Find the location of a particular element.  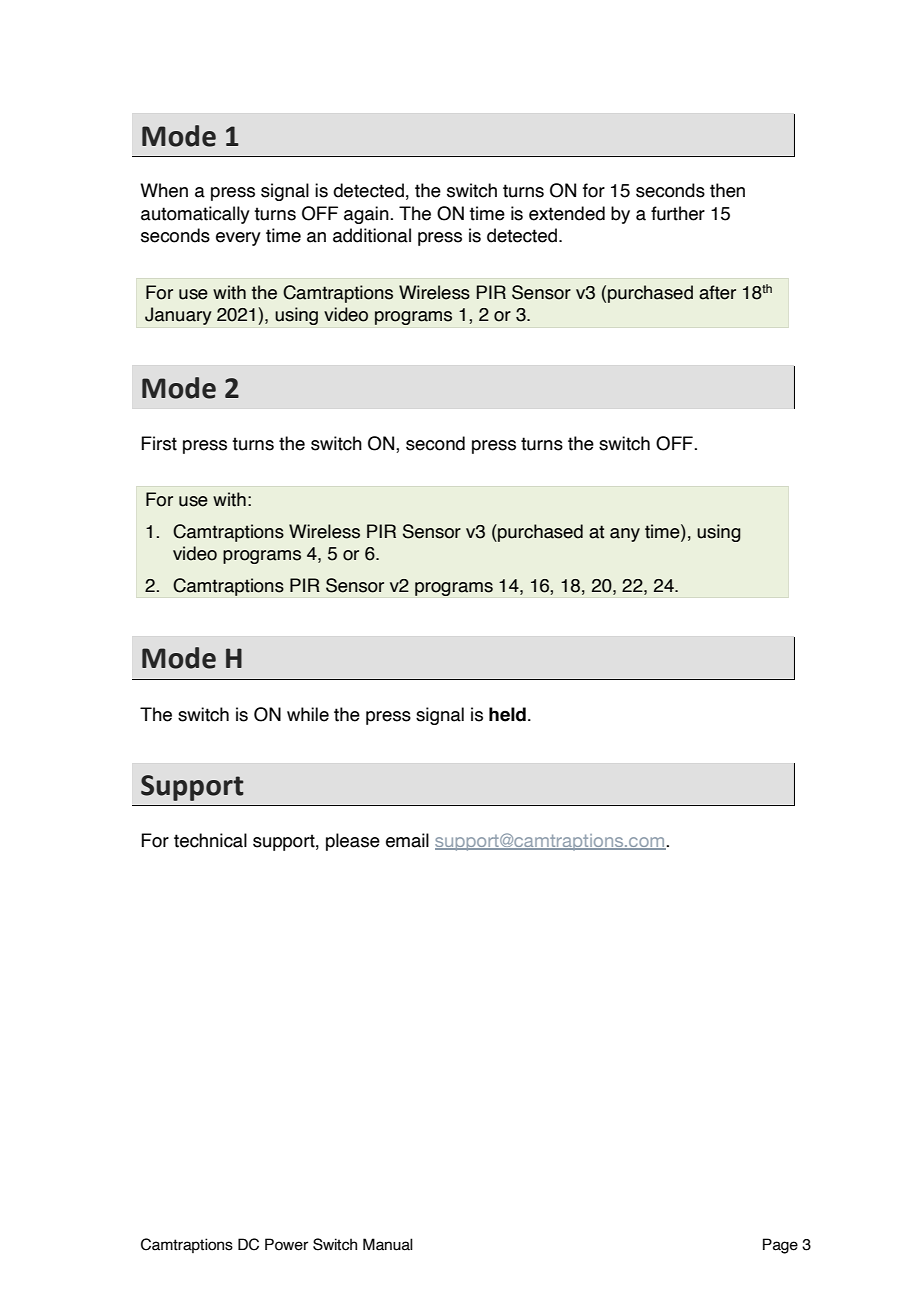

Power is located at coordinates (286, 1244).
